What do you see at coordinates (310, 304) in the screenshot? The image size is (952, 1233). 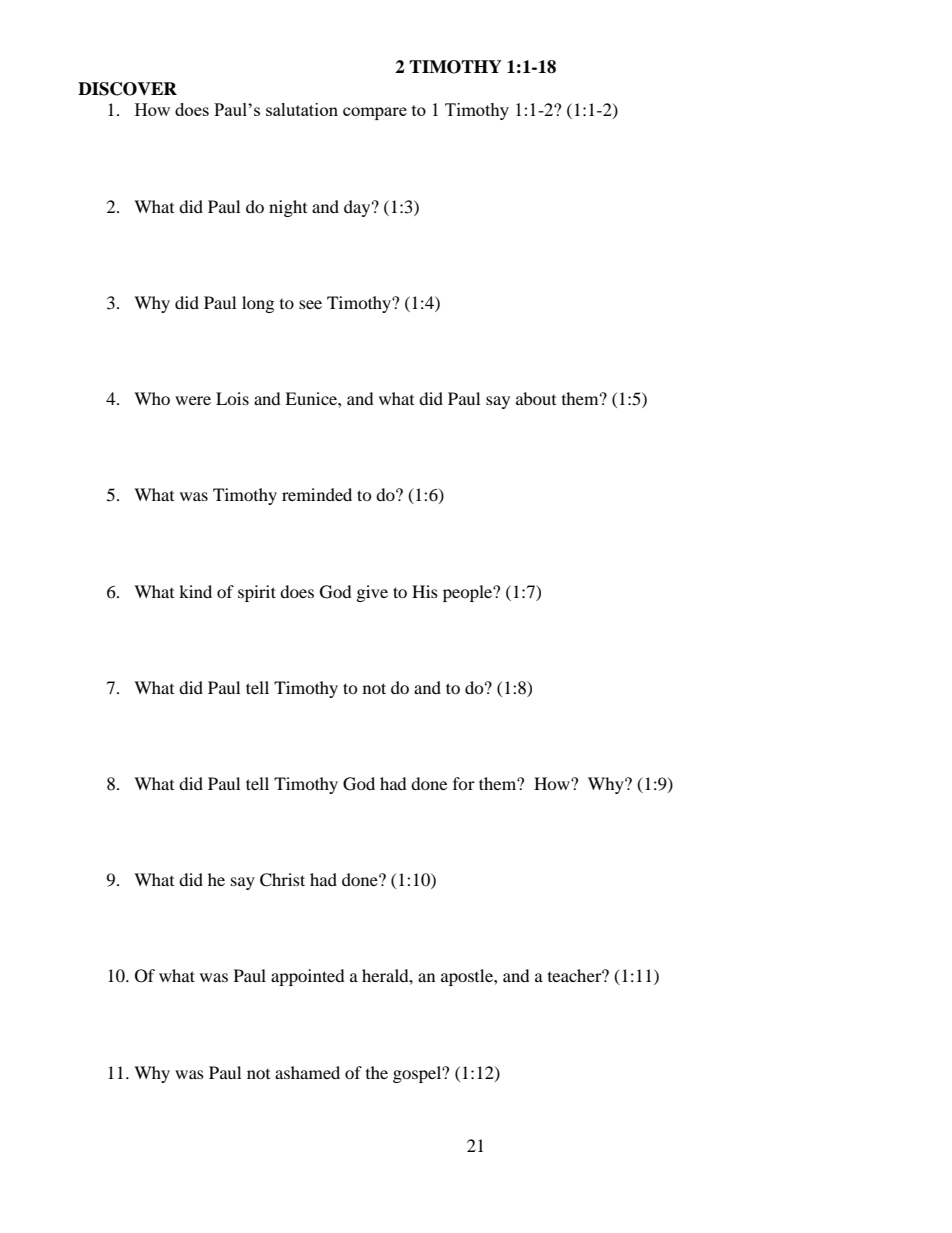 I see `see` at bounding box center [310, 304].
